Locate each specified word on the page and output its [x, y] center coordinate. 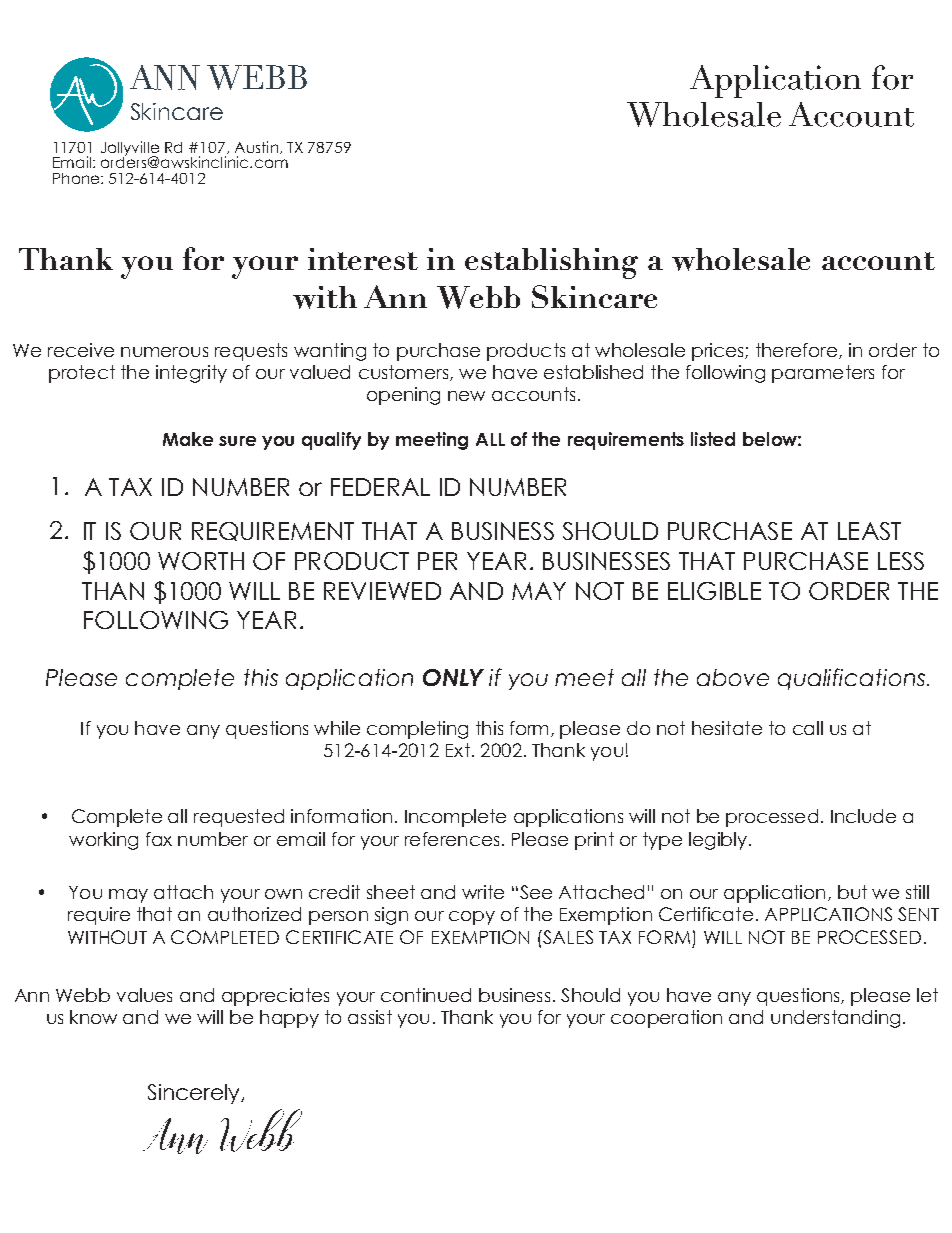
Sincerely [195, 1094]
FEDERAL [380, 487]
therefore [796, 350]
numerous [164, 352]
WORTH [201, 561]
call [808, 728]
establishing [551, 263]
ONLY [453, 677]
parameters [823, 374]
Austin [256, 147]
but [852, 892]
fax [159, 839]
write [483, 892]
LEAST [869, 531]
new [466, 396]
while [337, 728]
